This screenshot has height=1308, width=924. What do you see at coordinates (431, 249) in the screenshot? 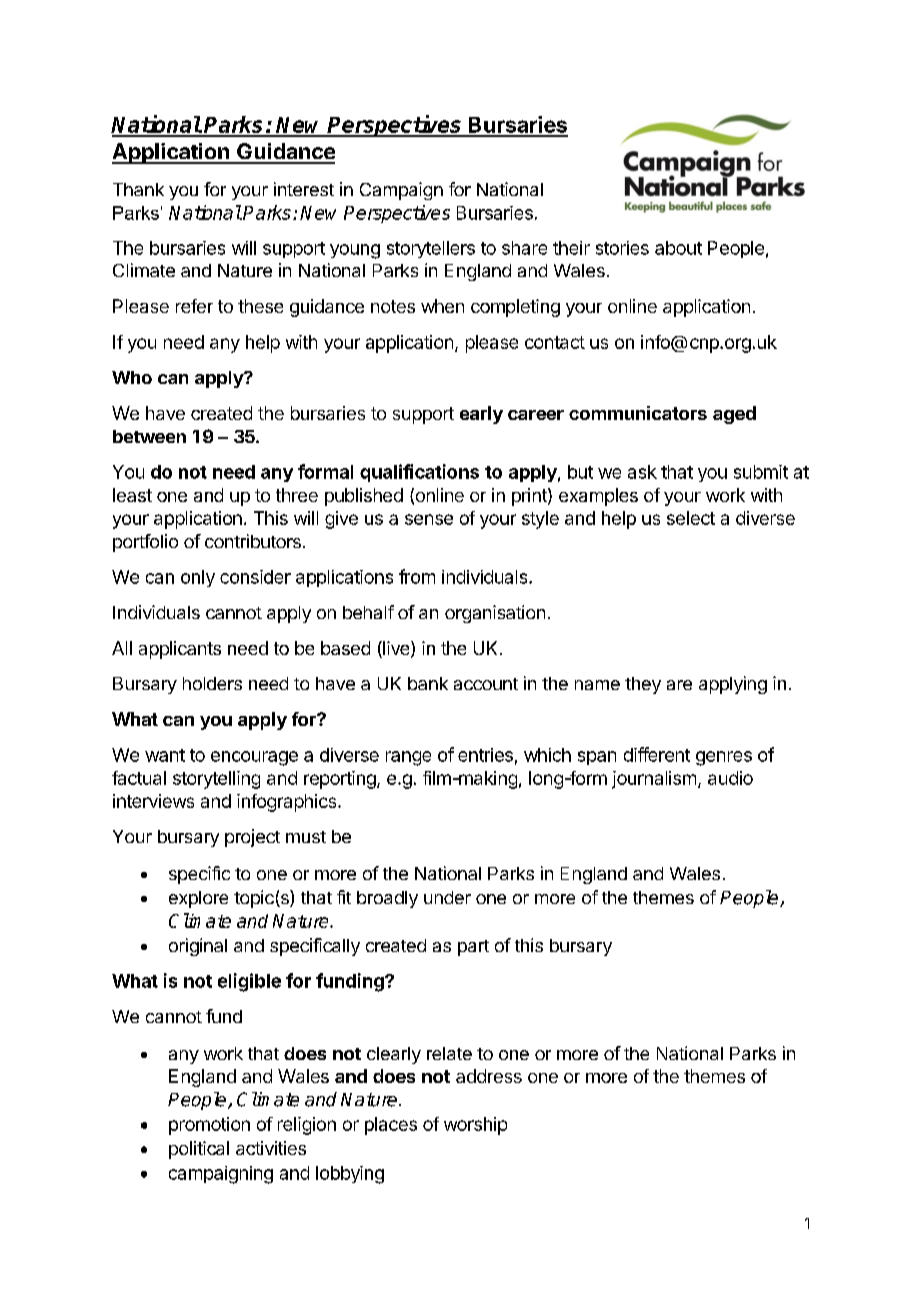
I see `storytellers` at bounding box center [431, 249].
